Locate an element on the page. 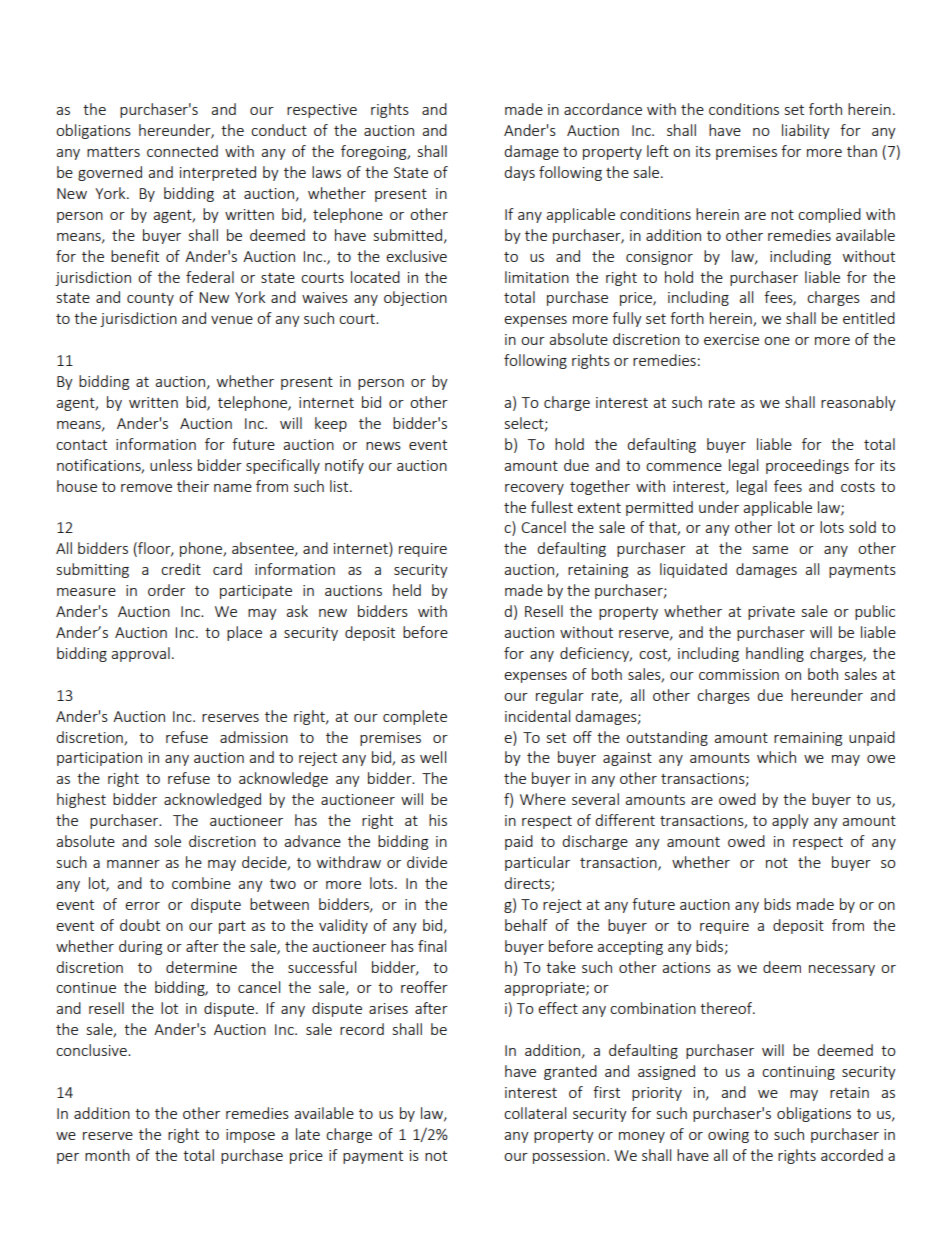  approval is located at coordinates (140, 654).
